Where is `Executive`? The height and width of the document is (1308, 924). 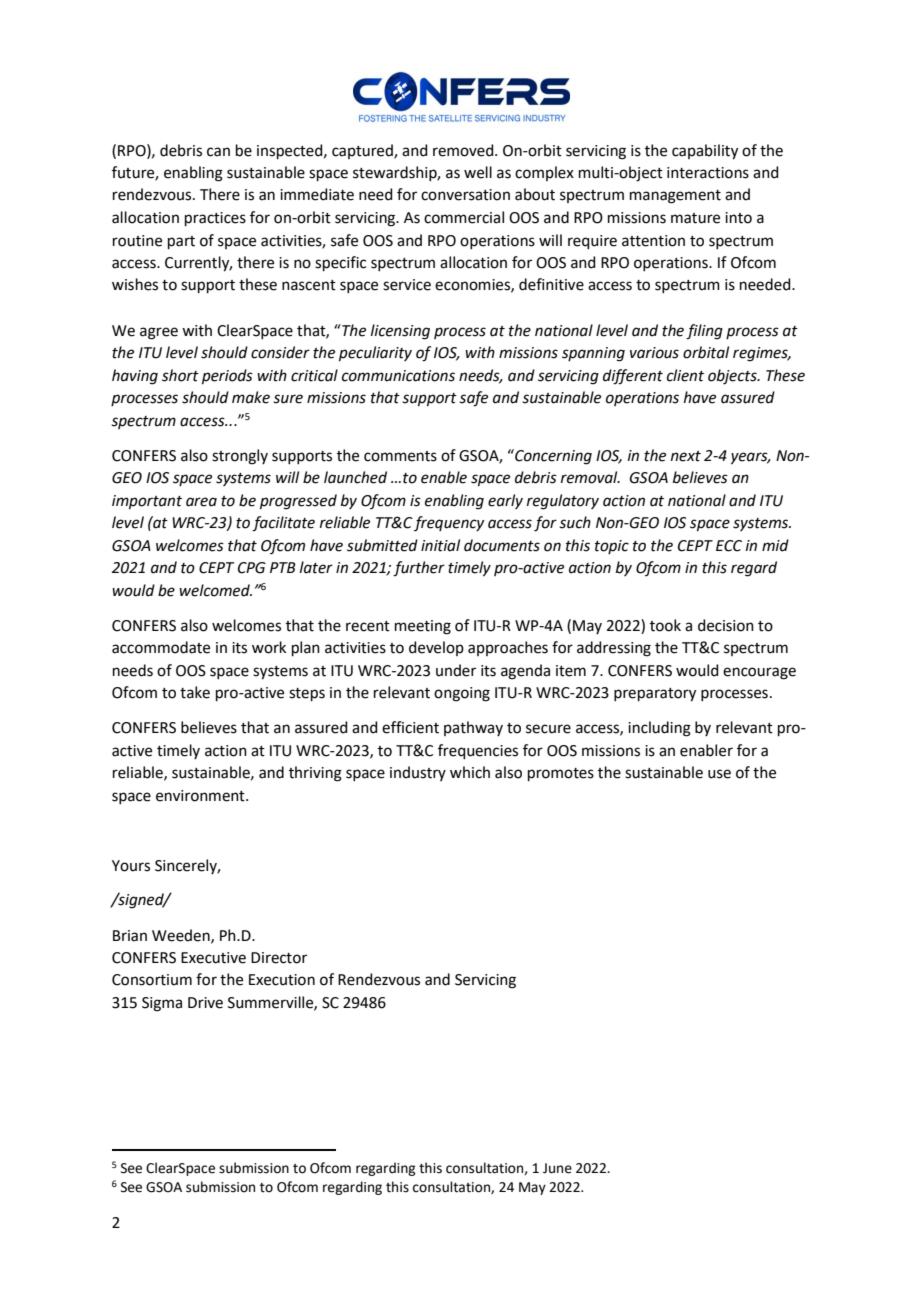
Executive is located at coordinates (213, 958).
